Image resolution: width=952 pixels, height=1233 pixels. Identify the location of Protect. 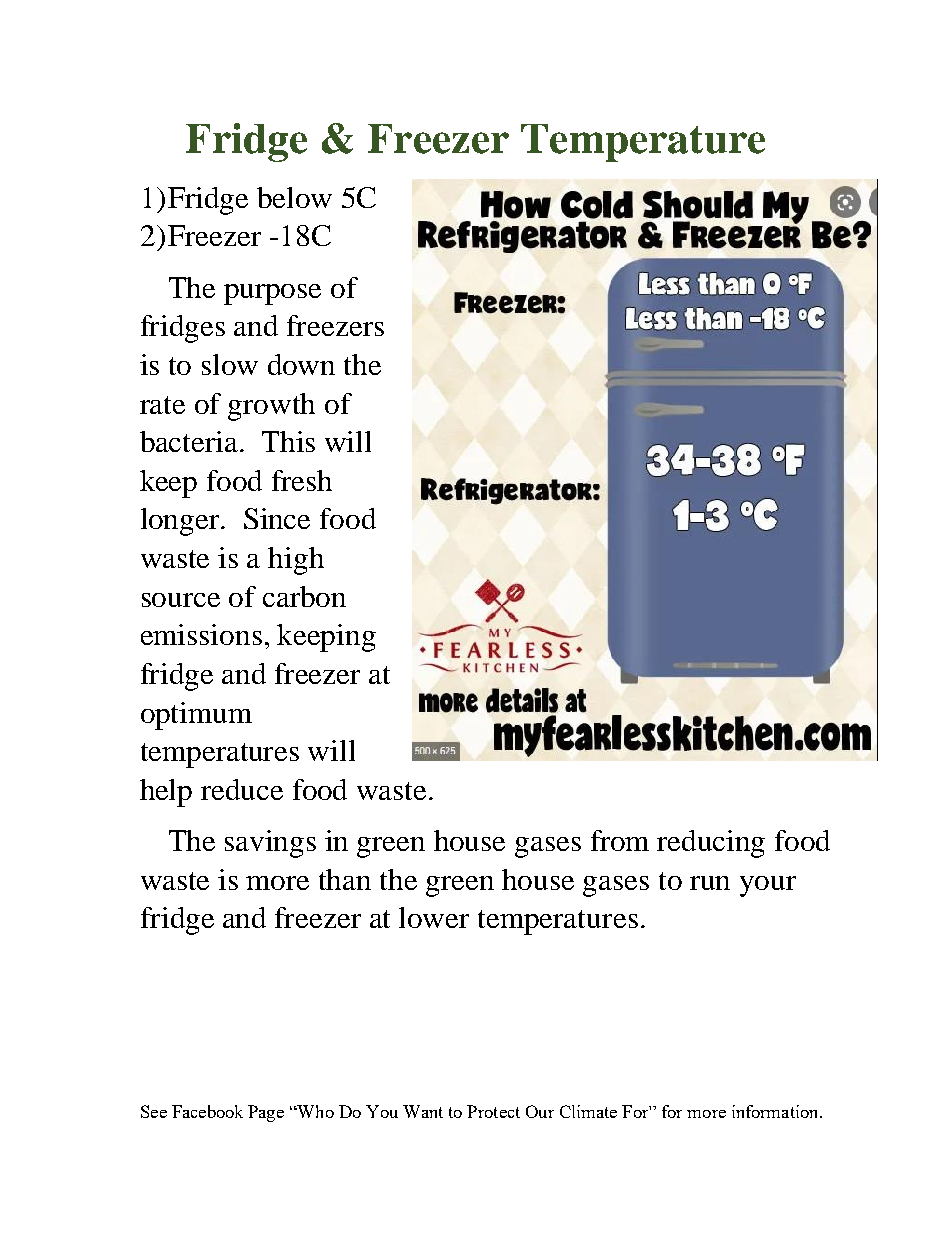
(493, 1111).
